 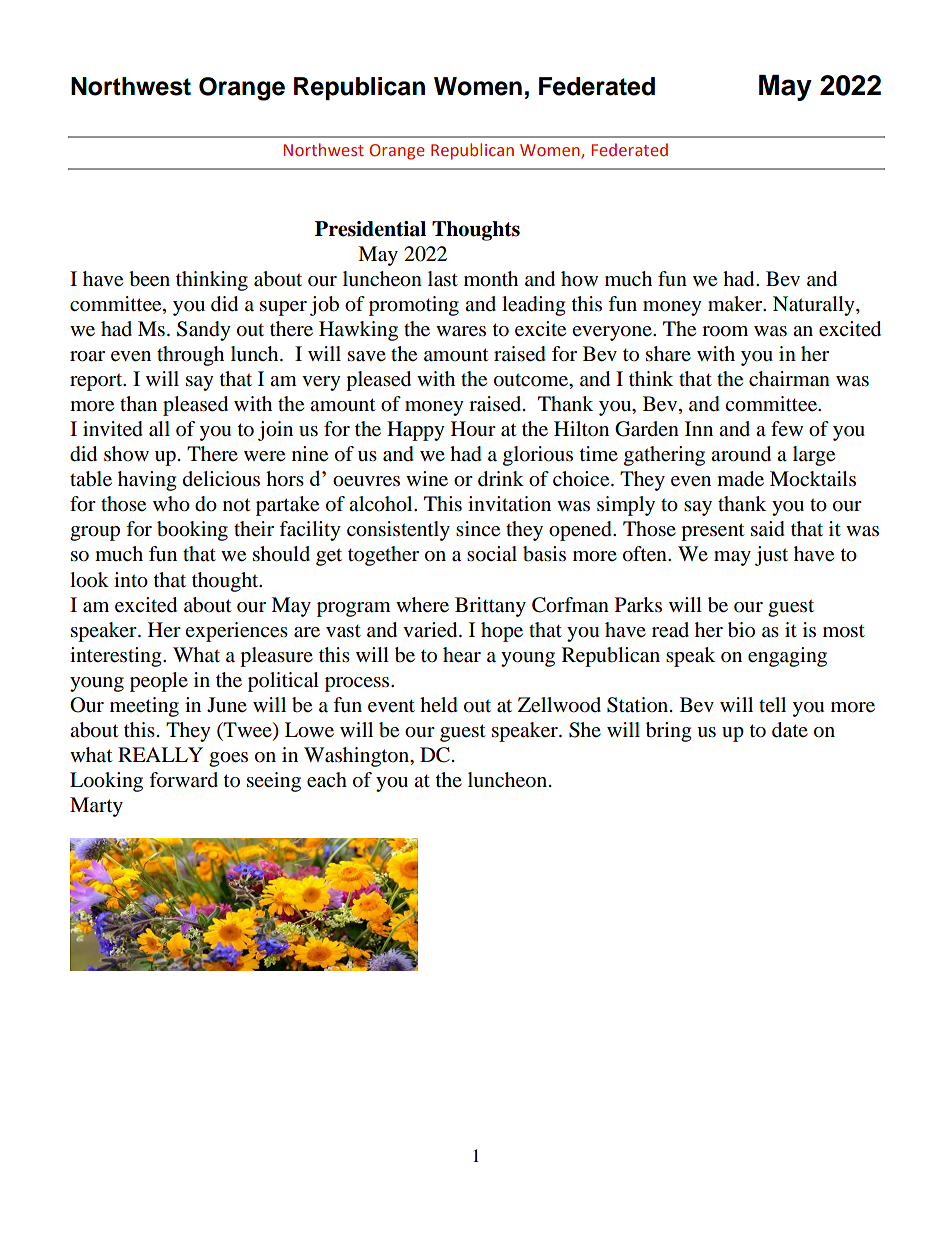 What do you see at coordinates (149, 279) in the image?
I see `been` at bounding box center [149, 279].
